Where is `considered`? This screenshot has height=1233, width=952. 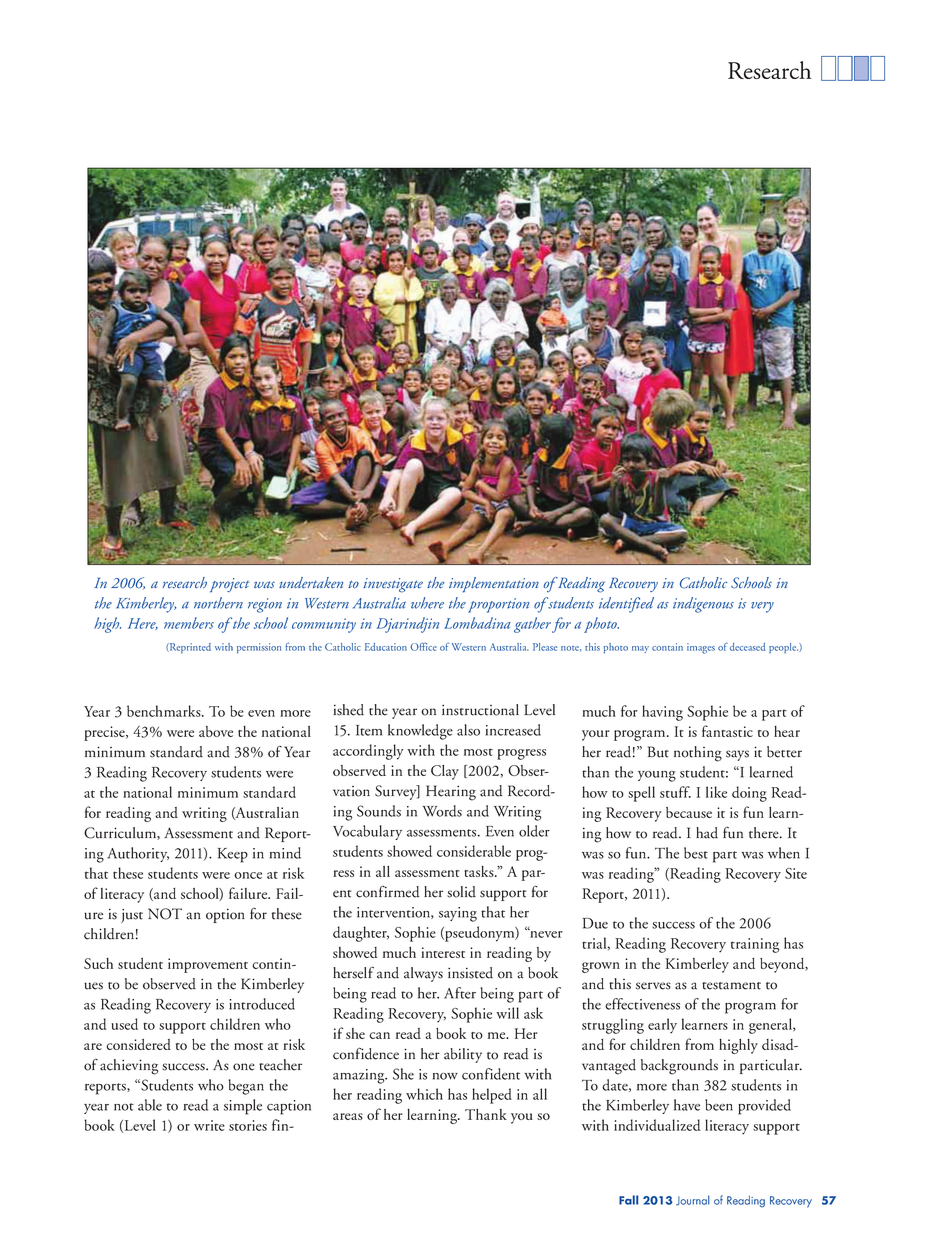
considered is located at coordinates (138, 1044).
